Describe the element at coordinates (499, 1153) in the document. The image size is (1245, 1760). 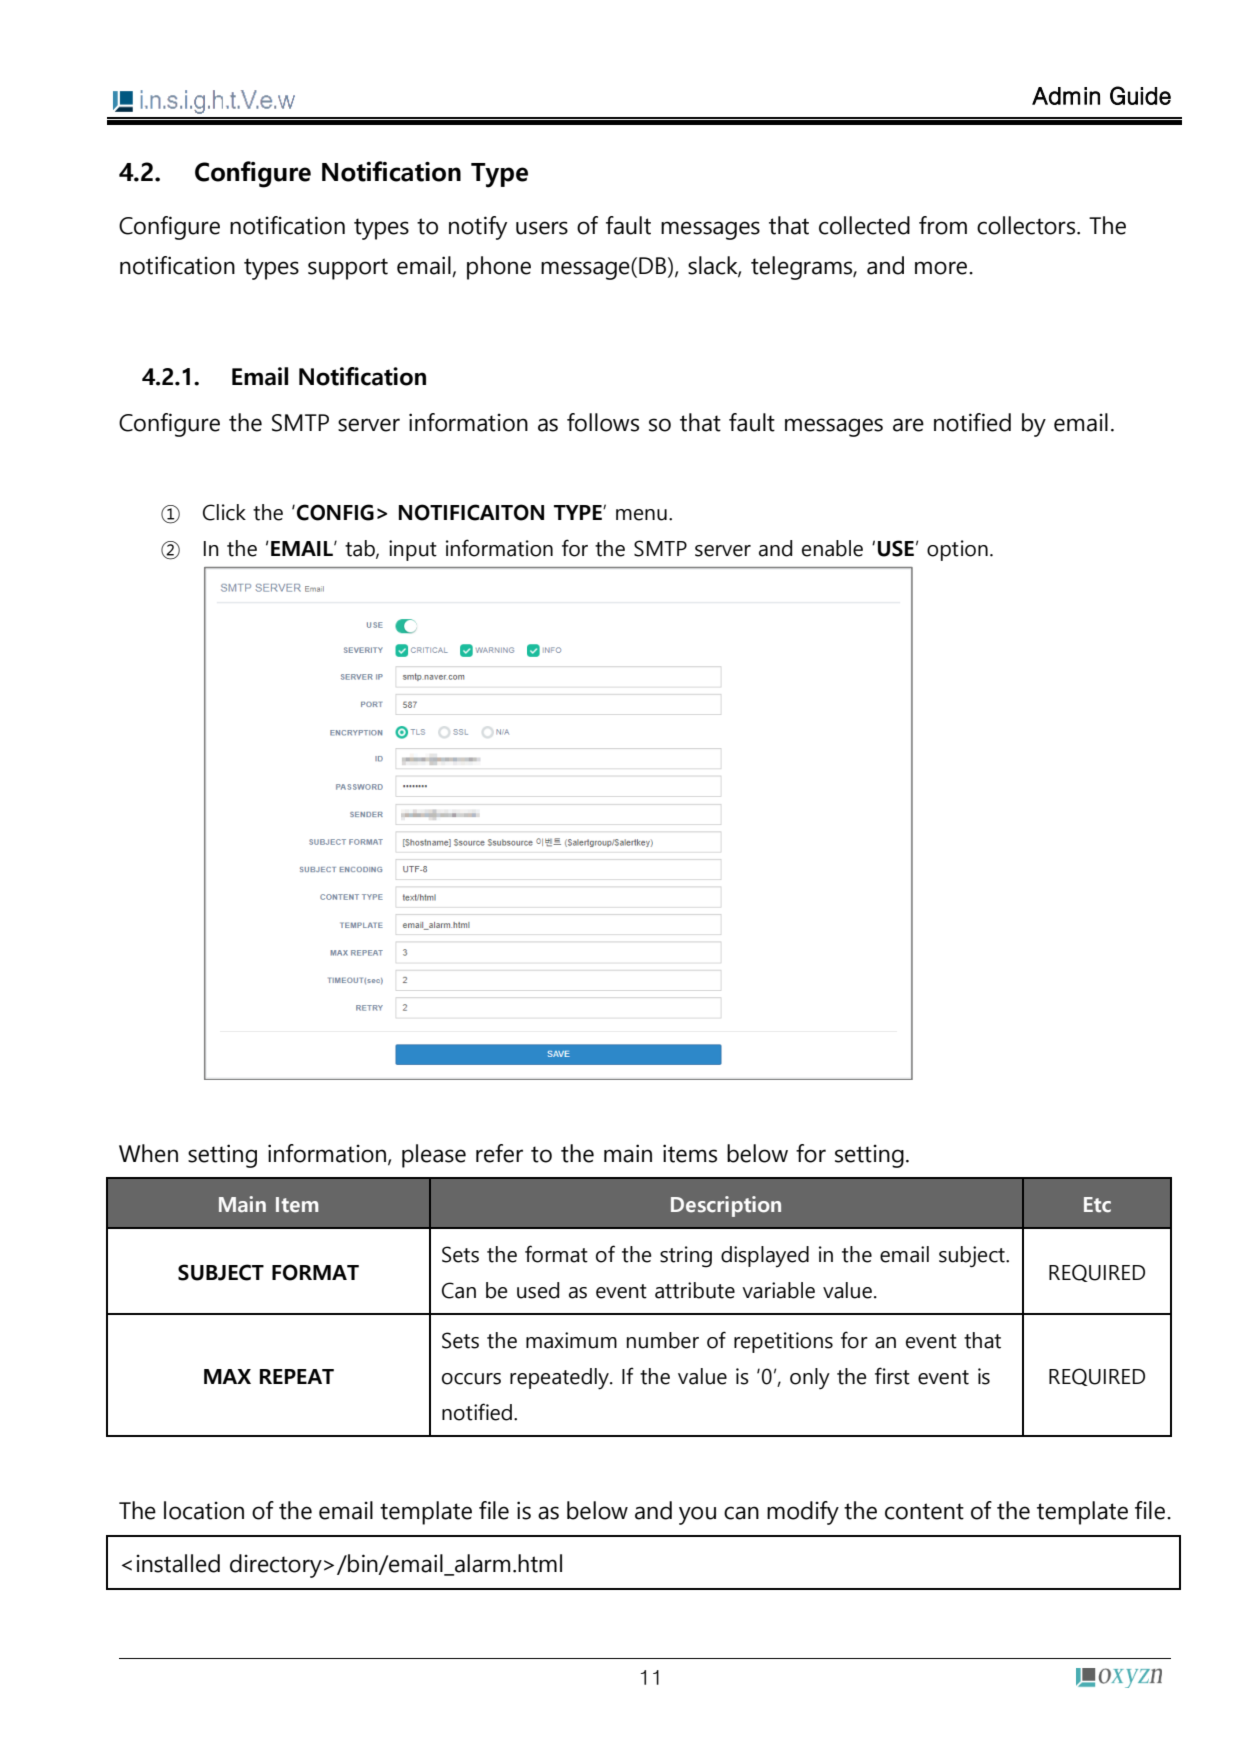
I see `refer` at that location.
